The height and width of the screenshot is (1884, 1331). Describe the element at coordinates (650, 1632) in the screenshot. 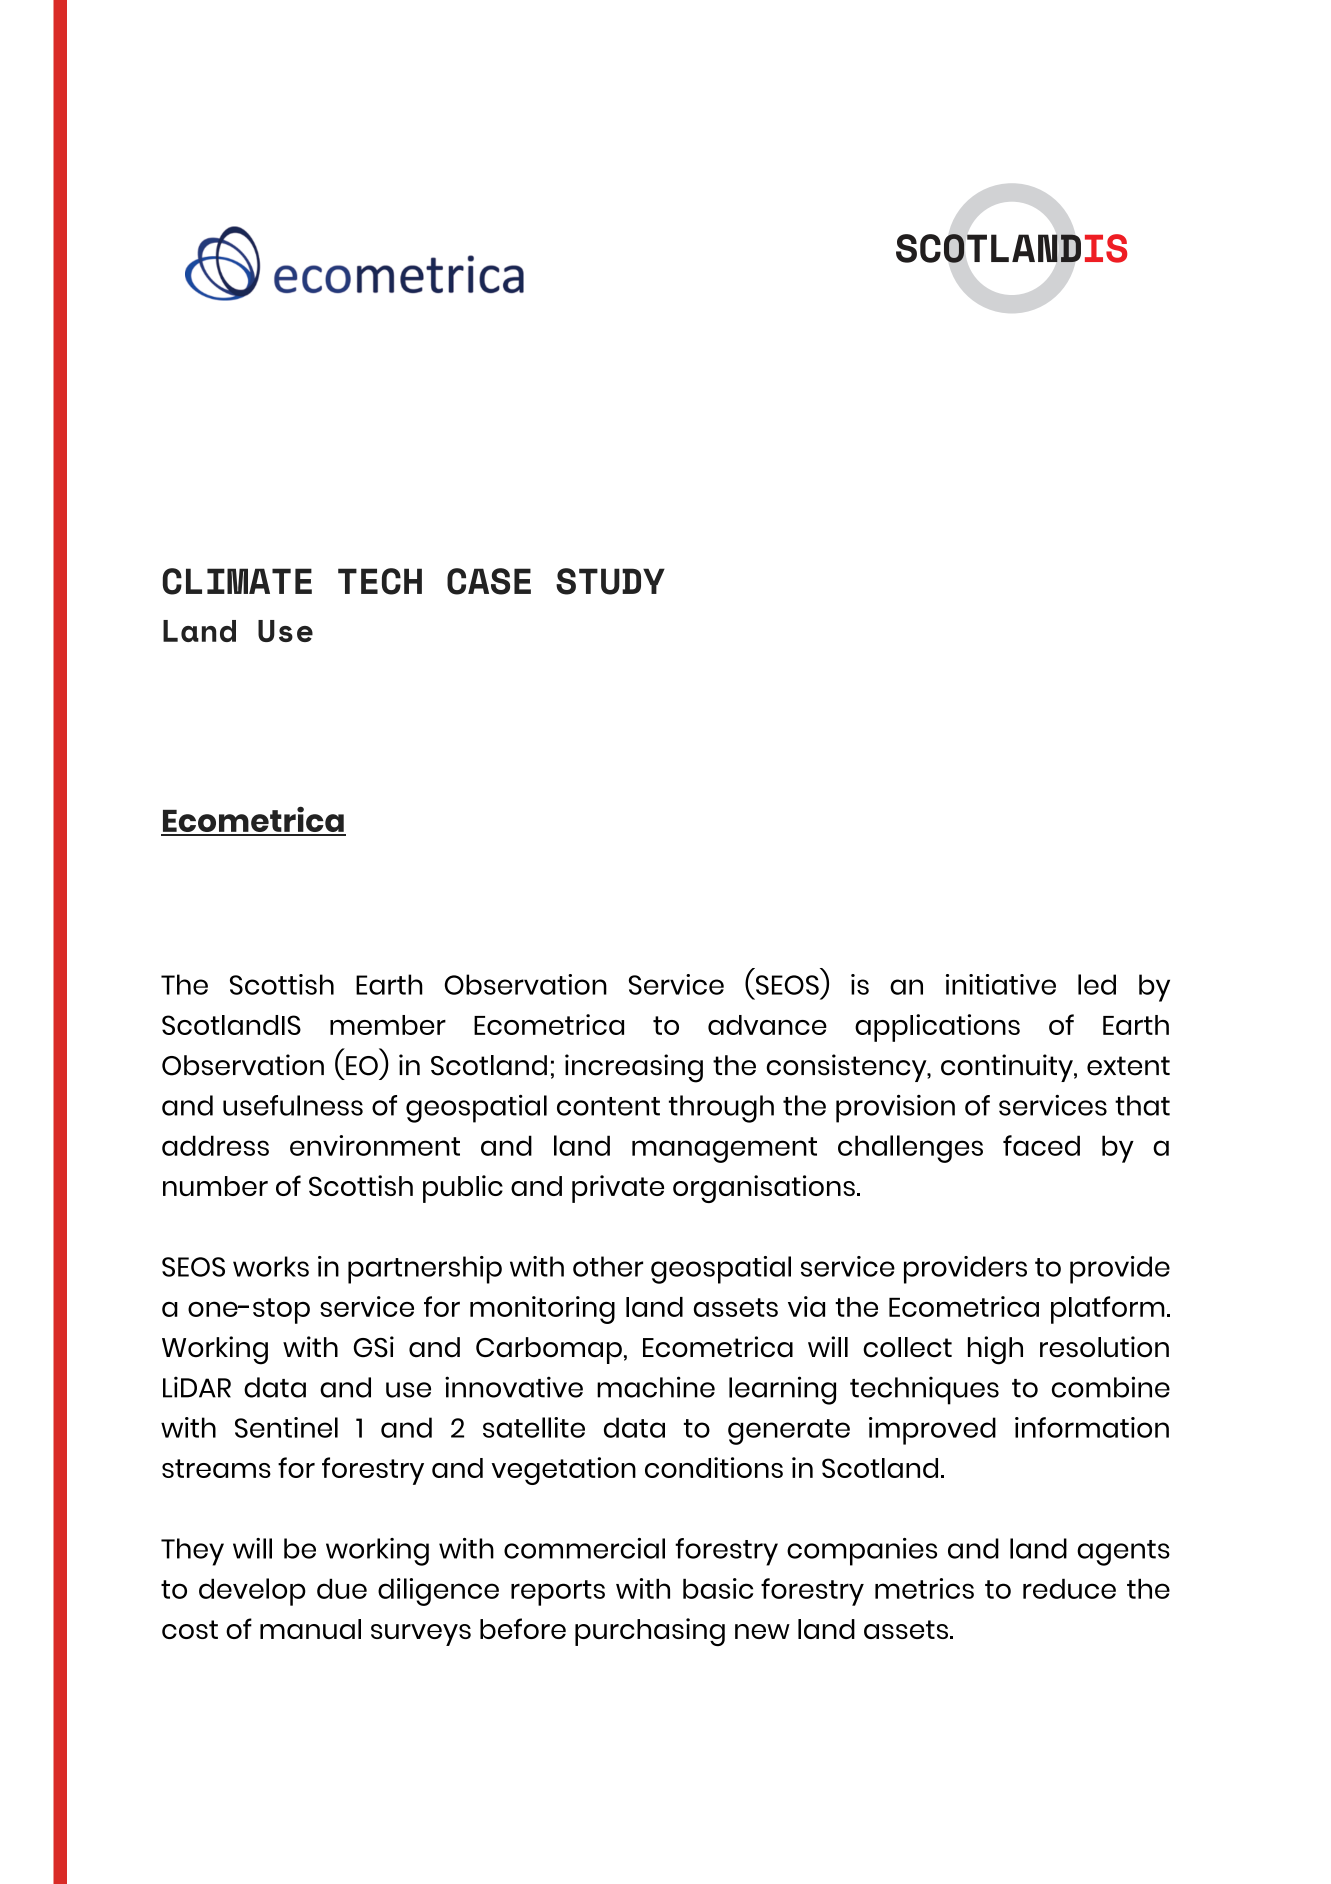

I see `purchasing` at that location.
